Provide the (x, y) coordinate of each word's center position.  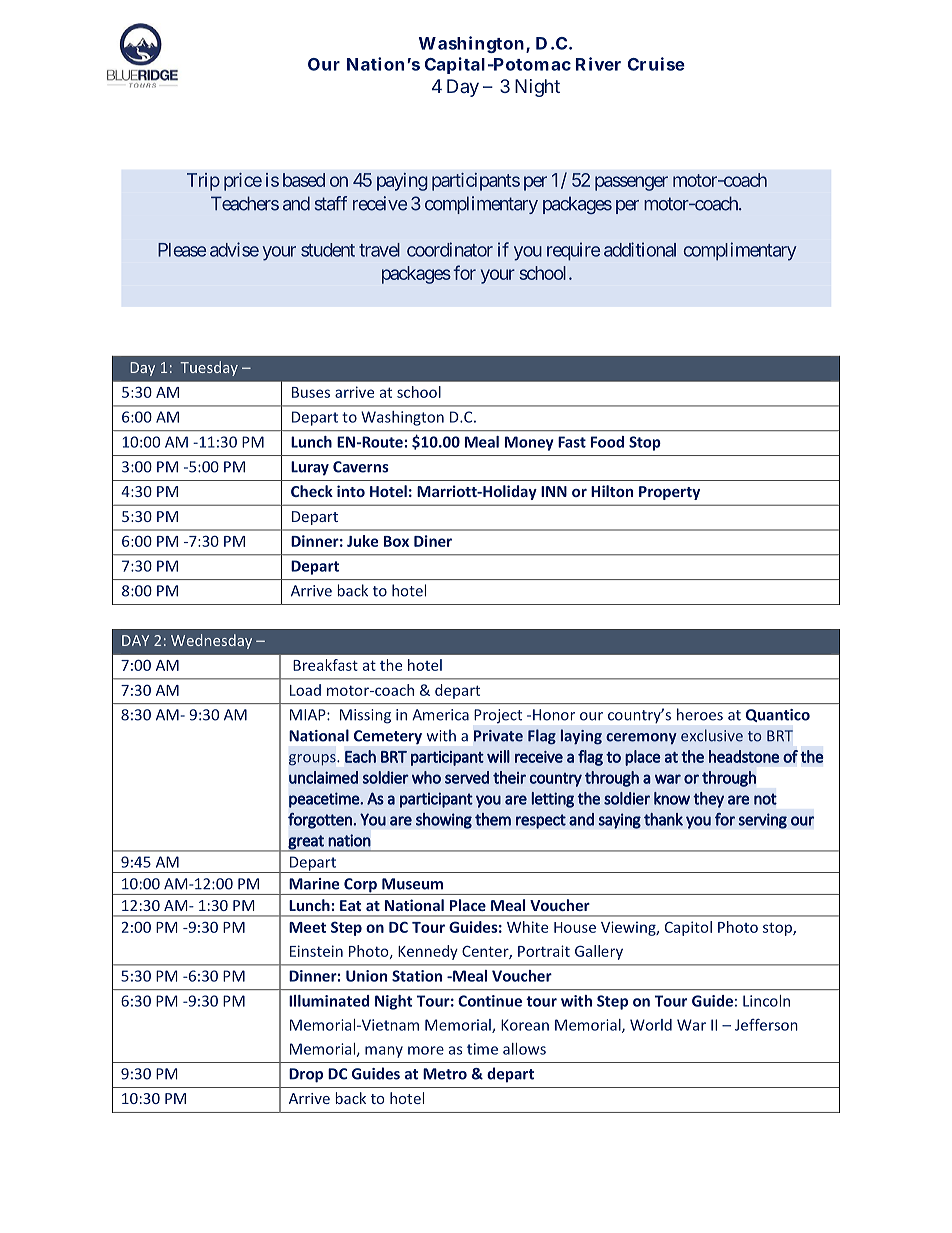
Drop (306, 1075)
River (598, 64)
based (304, 180)
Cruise (656, 64)
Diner (433, 541)
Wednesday (211, 641)
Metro (445, 1074)
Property (669, 493)
